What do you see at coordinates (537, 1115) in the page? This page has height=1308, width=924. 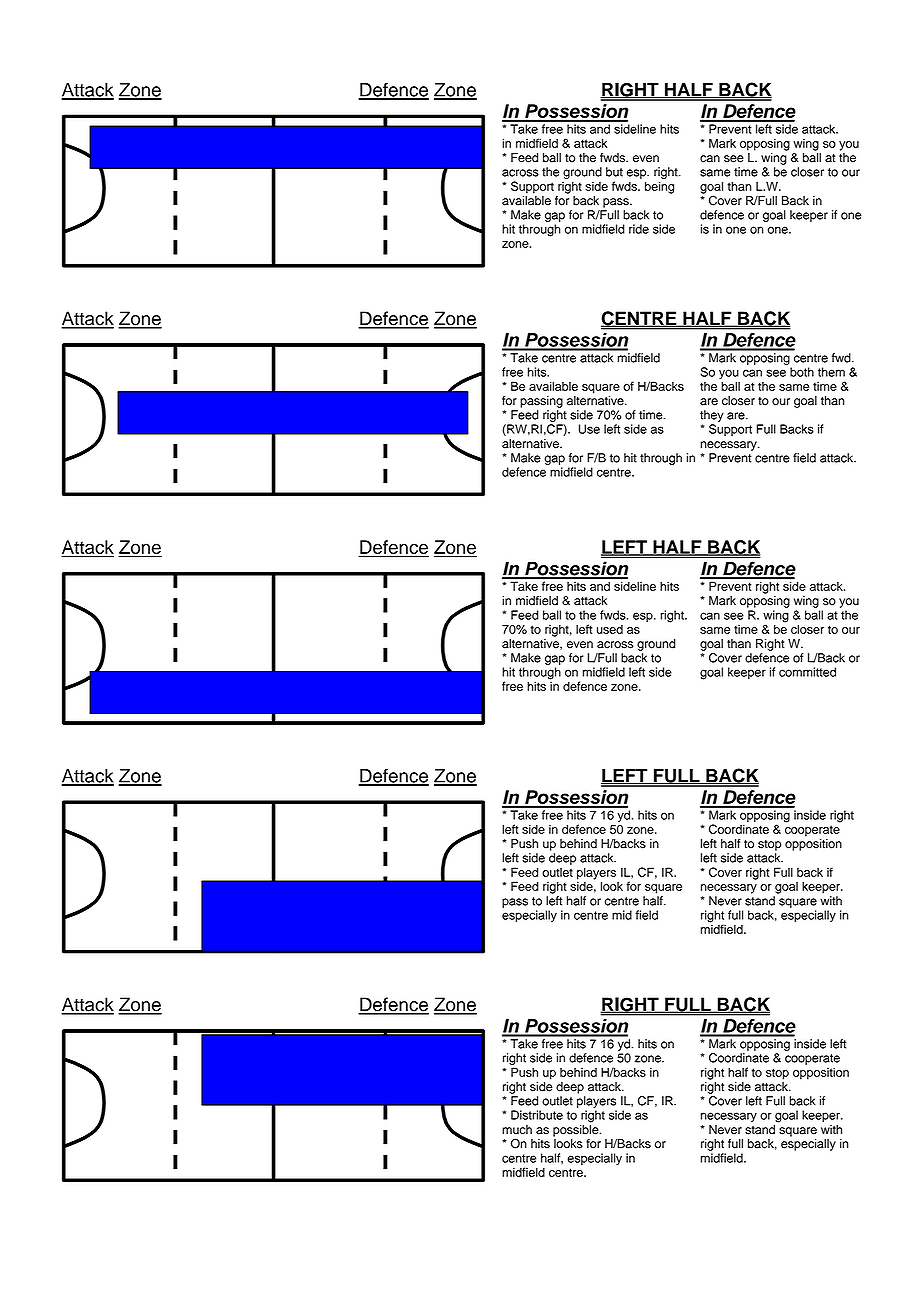 I see `Distribute` at bounding box center [537, 1115].
